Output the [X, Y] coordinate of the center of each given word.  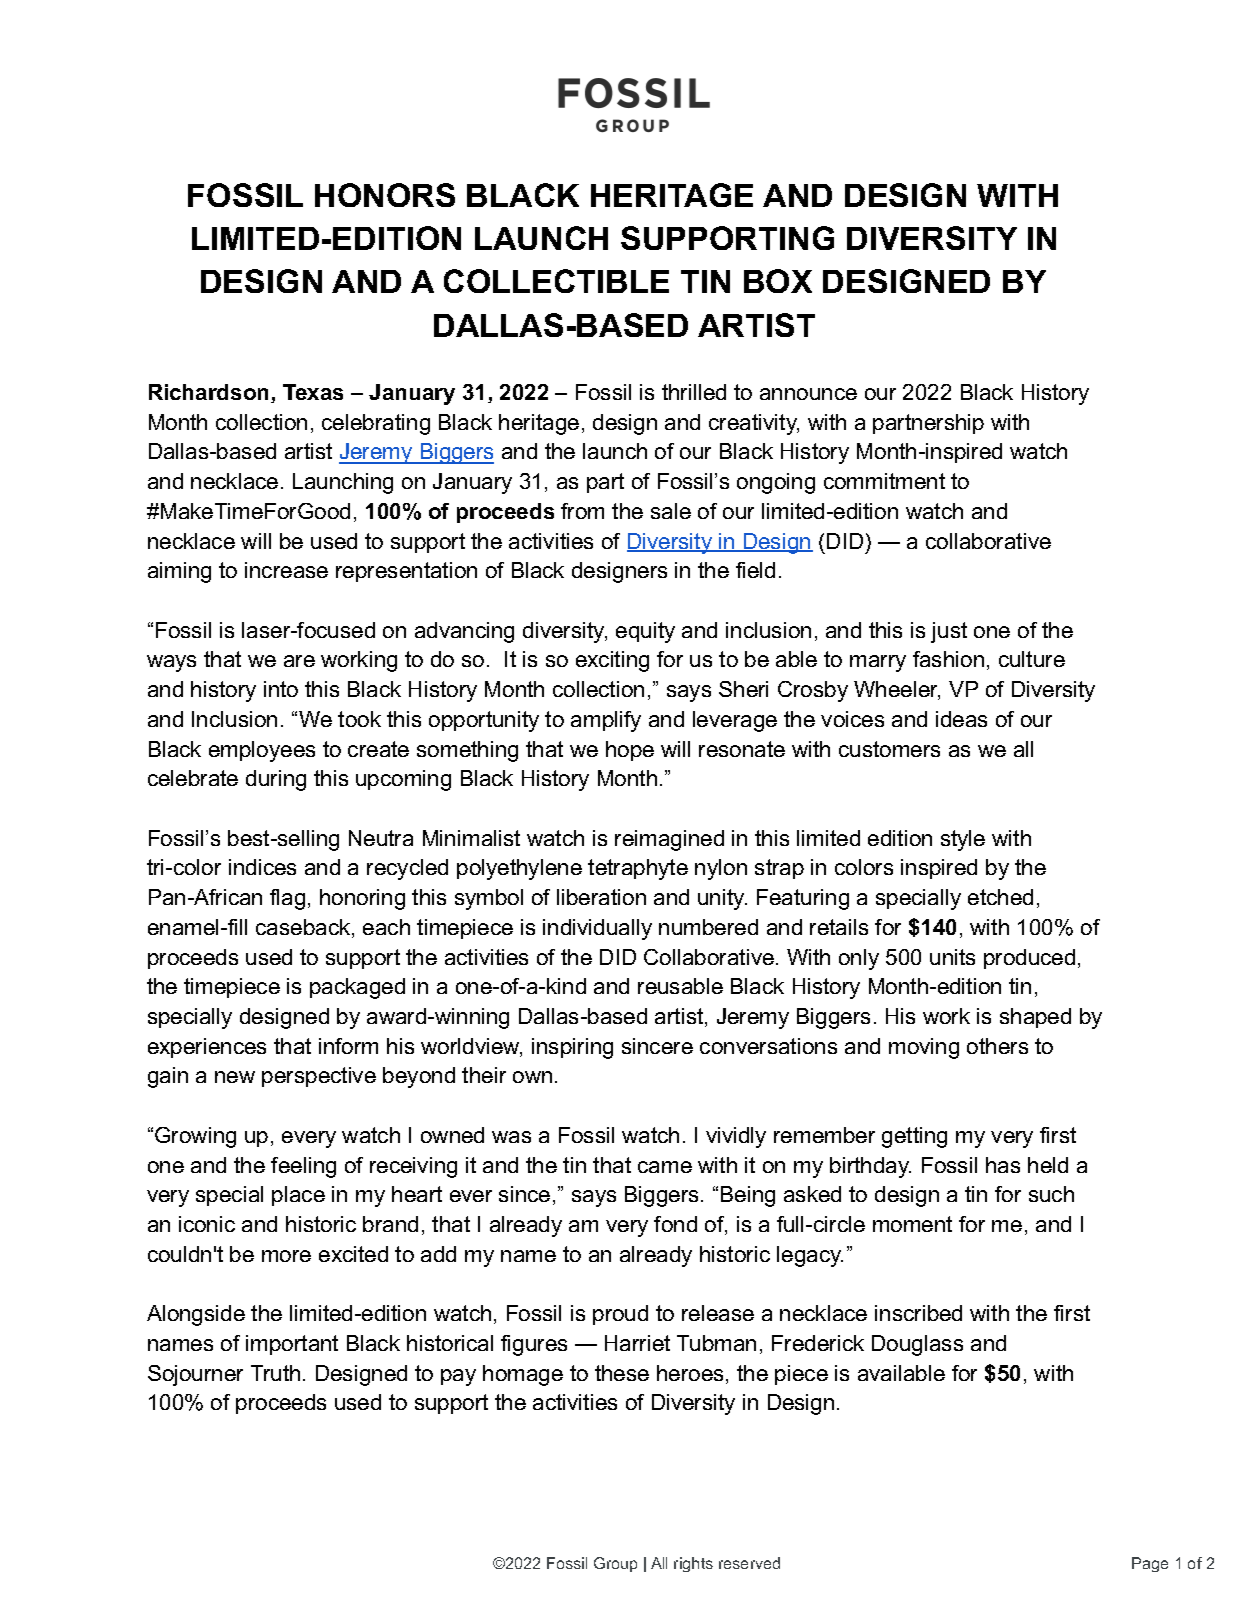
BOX [778, 281]
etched [1000, 897]
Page [1150, 1564]
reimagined [669, 840]
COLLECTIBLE [556, 281]
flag [287, 899]
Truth [275, 1373]
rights [693, 1564]
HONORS [385, 195]
